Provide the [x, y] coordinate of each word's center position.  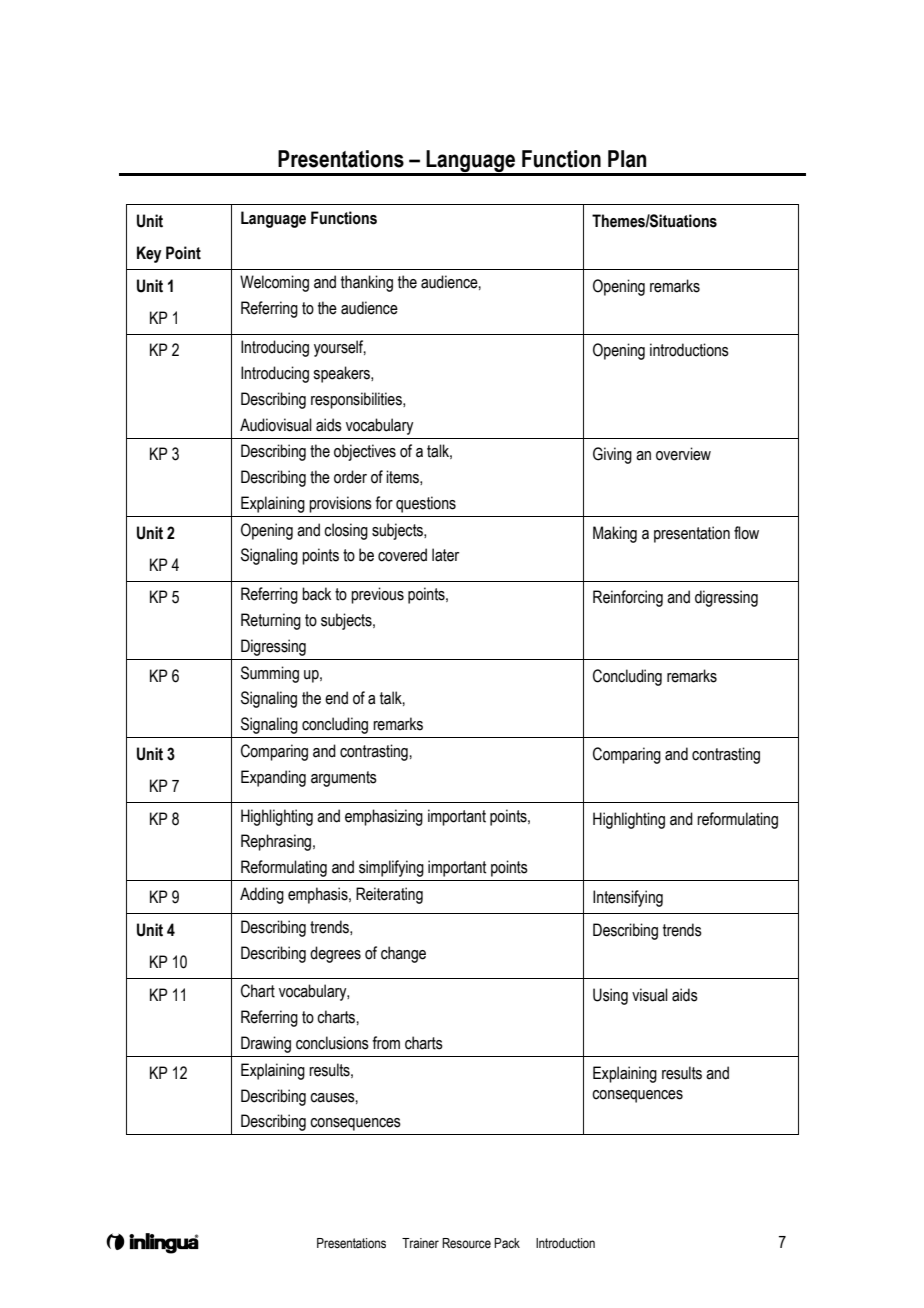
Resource [466, 1243]
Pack [507, 1243]
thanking [367, 283]
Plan [627, 159]
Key [149, 254]
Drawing [266, 1044]
